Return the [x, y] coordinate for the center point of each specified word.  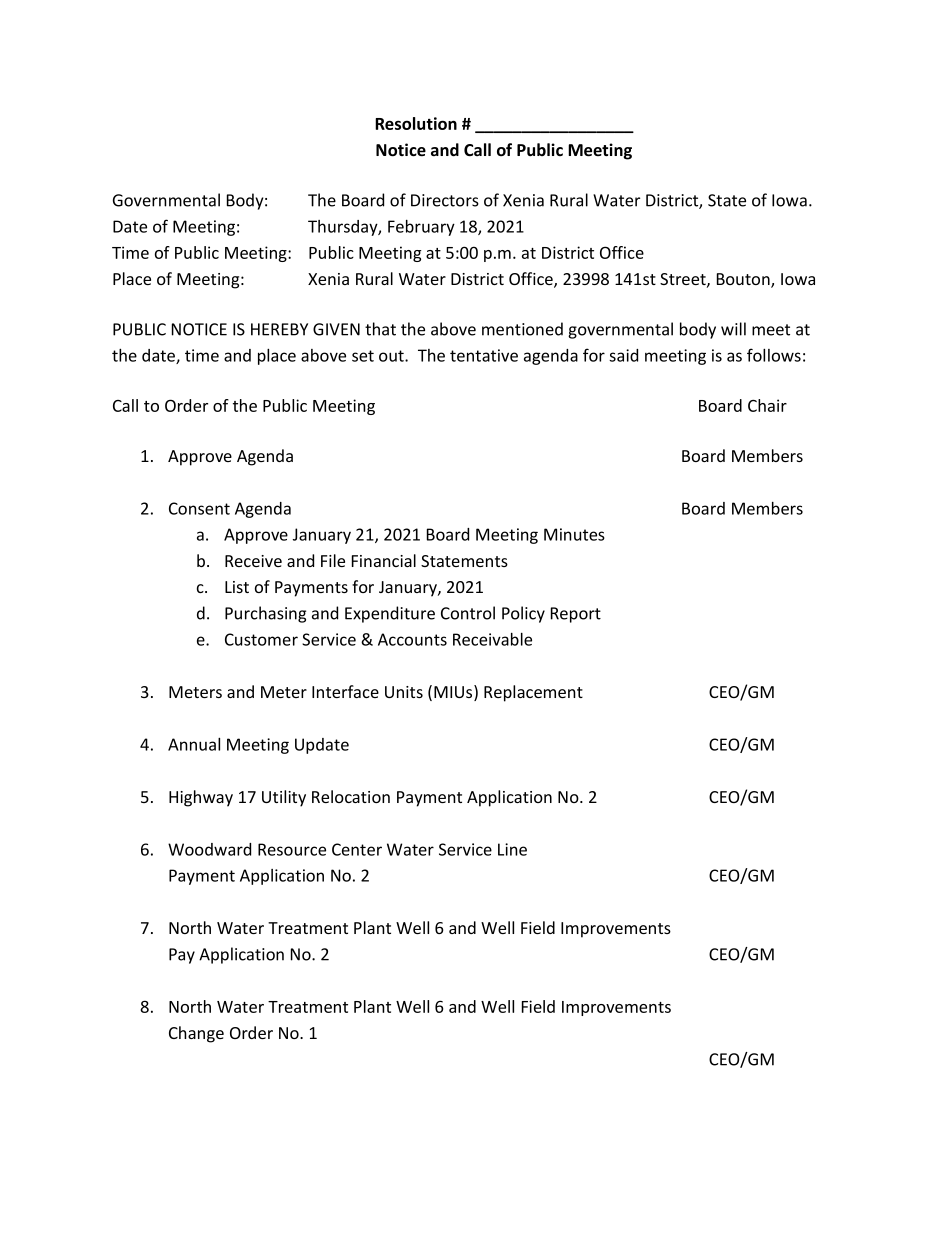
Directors [445, 200]
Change [196, 1034]
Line [512, 849]
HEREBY [279, 329]
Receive [253, 561]
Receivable [492, 639]
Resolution [416, 123]
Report [576, 615]
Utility [284, 798]
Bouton [744, 280]
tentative [484, 355]
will [733, 329]
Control [468, 613]
